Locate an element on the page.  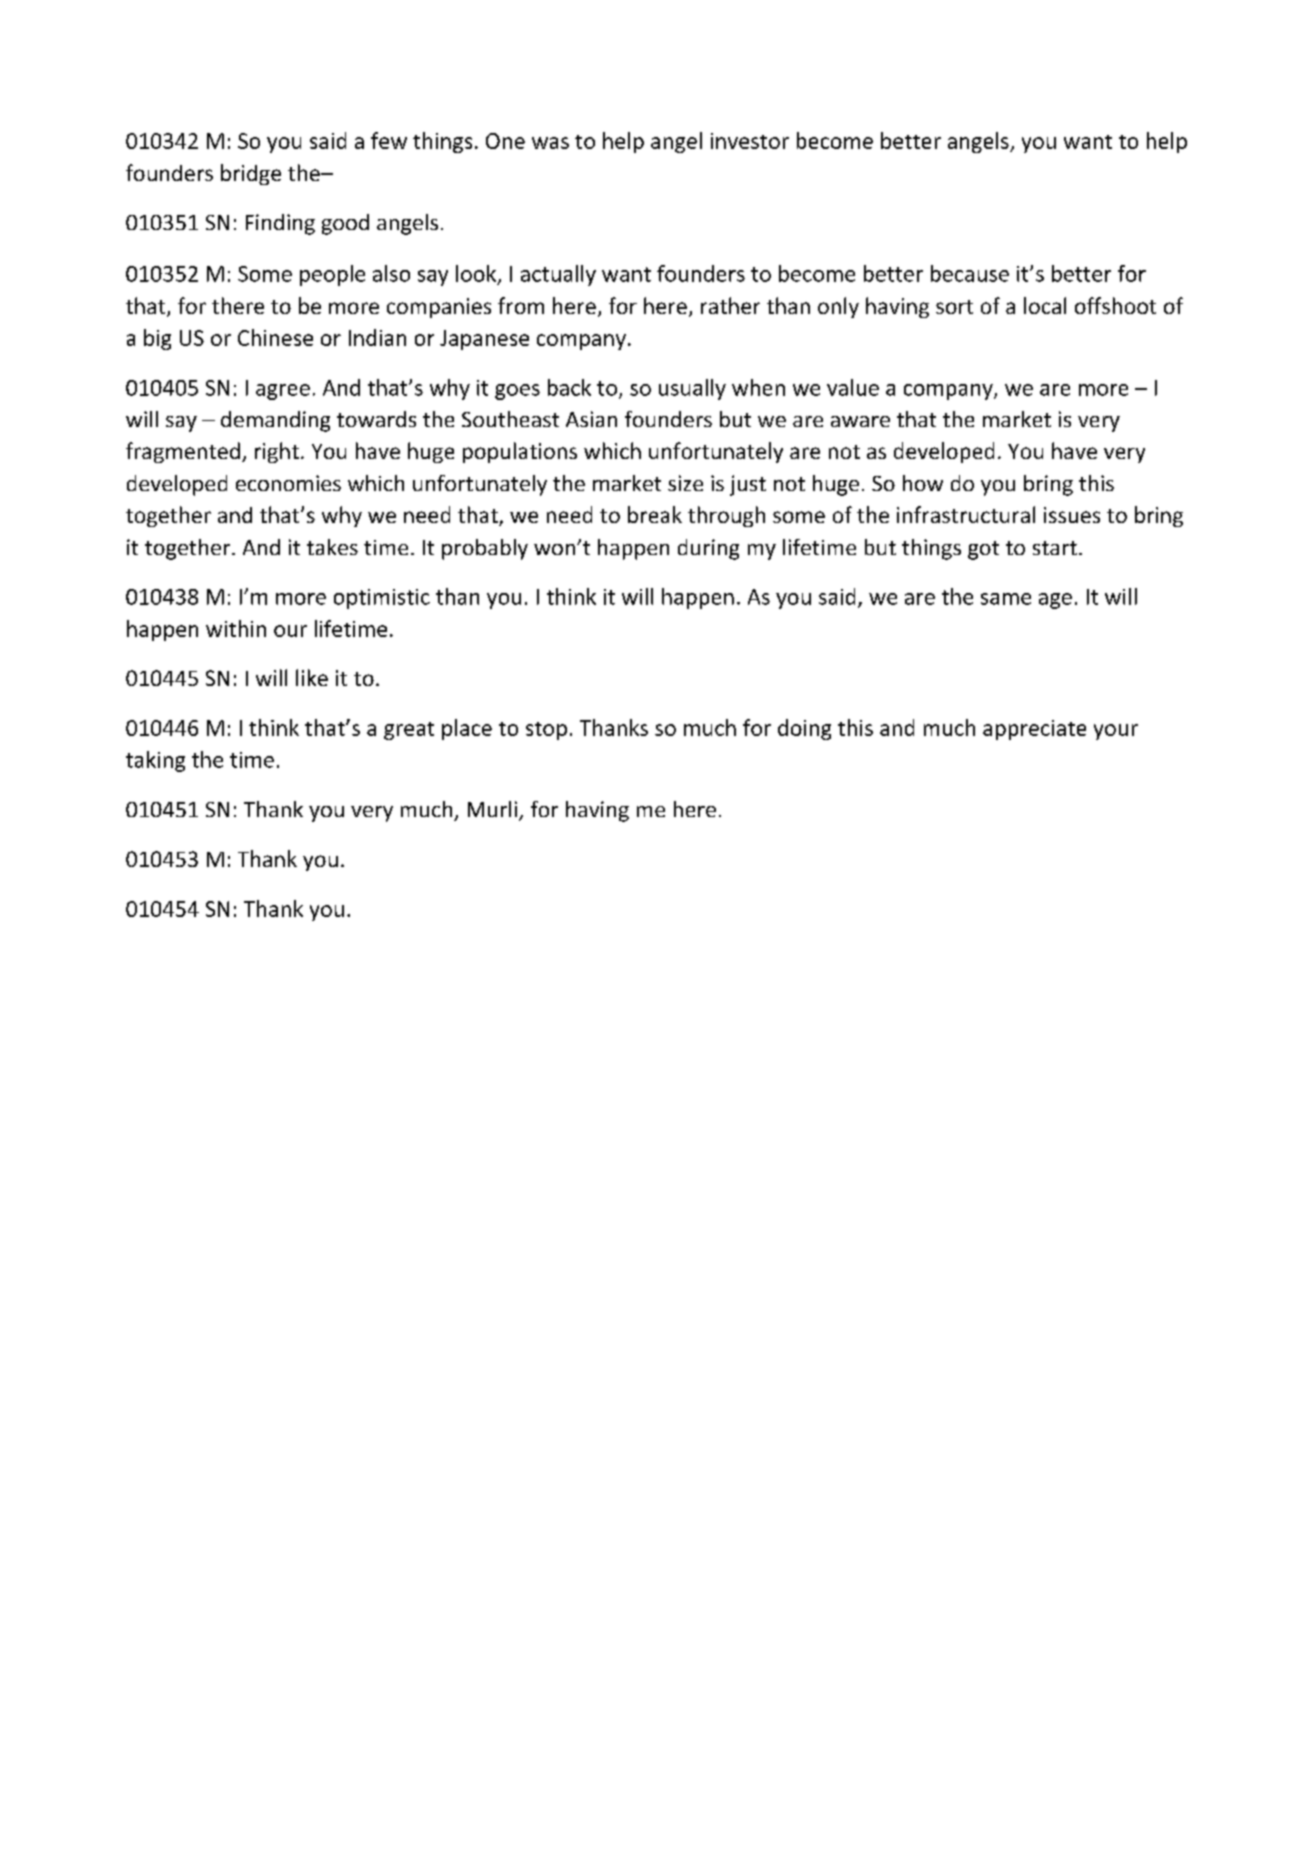
was is located at coordinates (550, 143).
